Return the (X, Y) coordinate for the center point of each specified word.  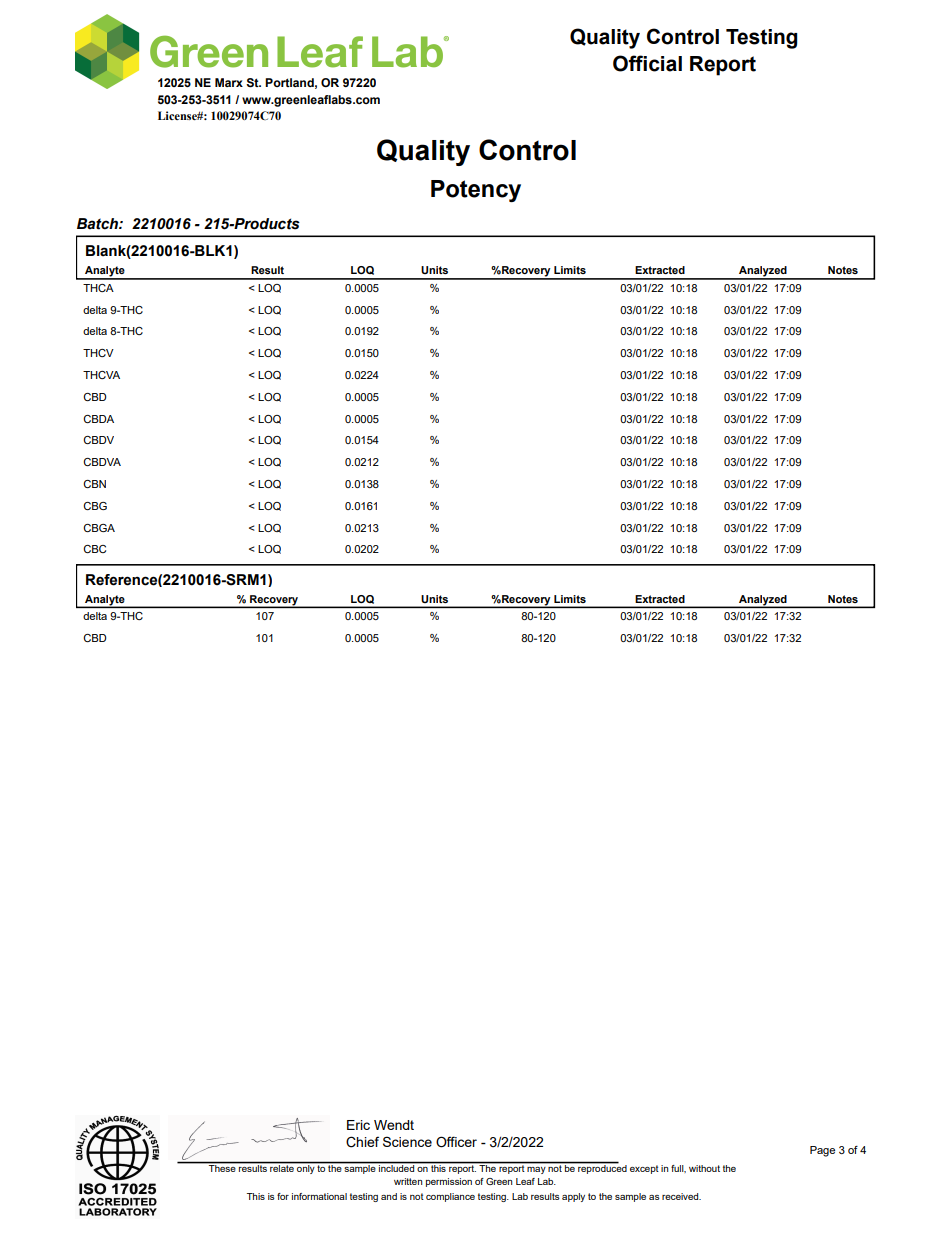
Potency (476, 191)
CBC (94, 549)
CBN (94, 484)
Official (647, 63)
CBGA (99, 528)
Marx (229, 82)
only (306, 1168)
